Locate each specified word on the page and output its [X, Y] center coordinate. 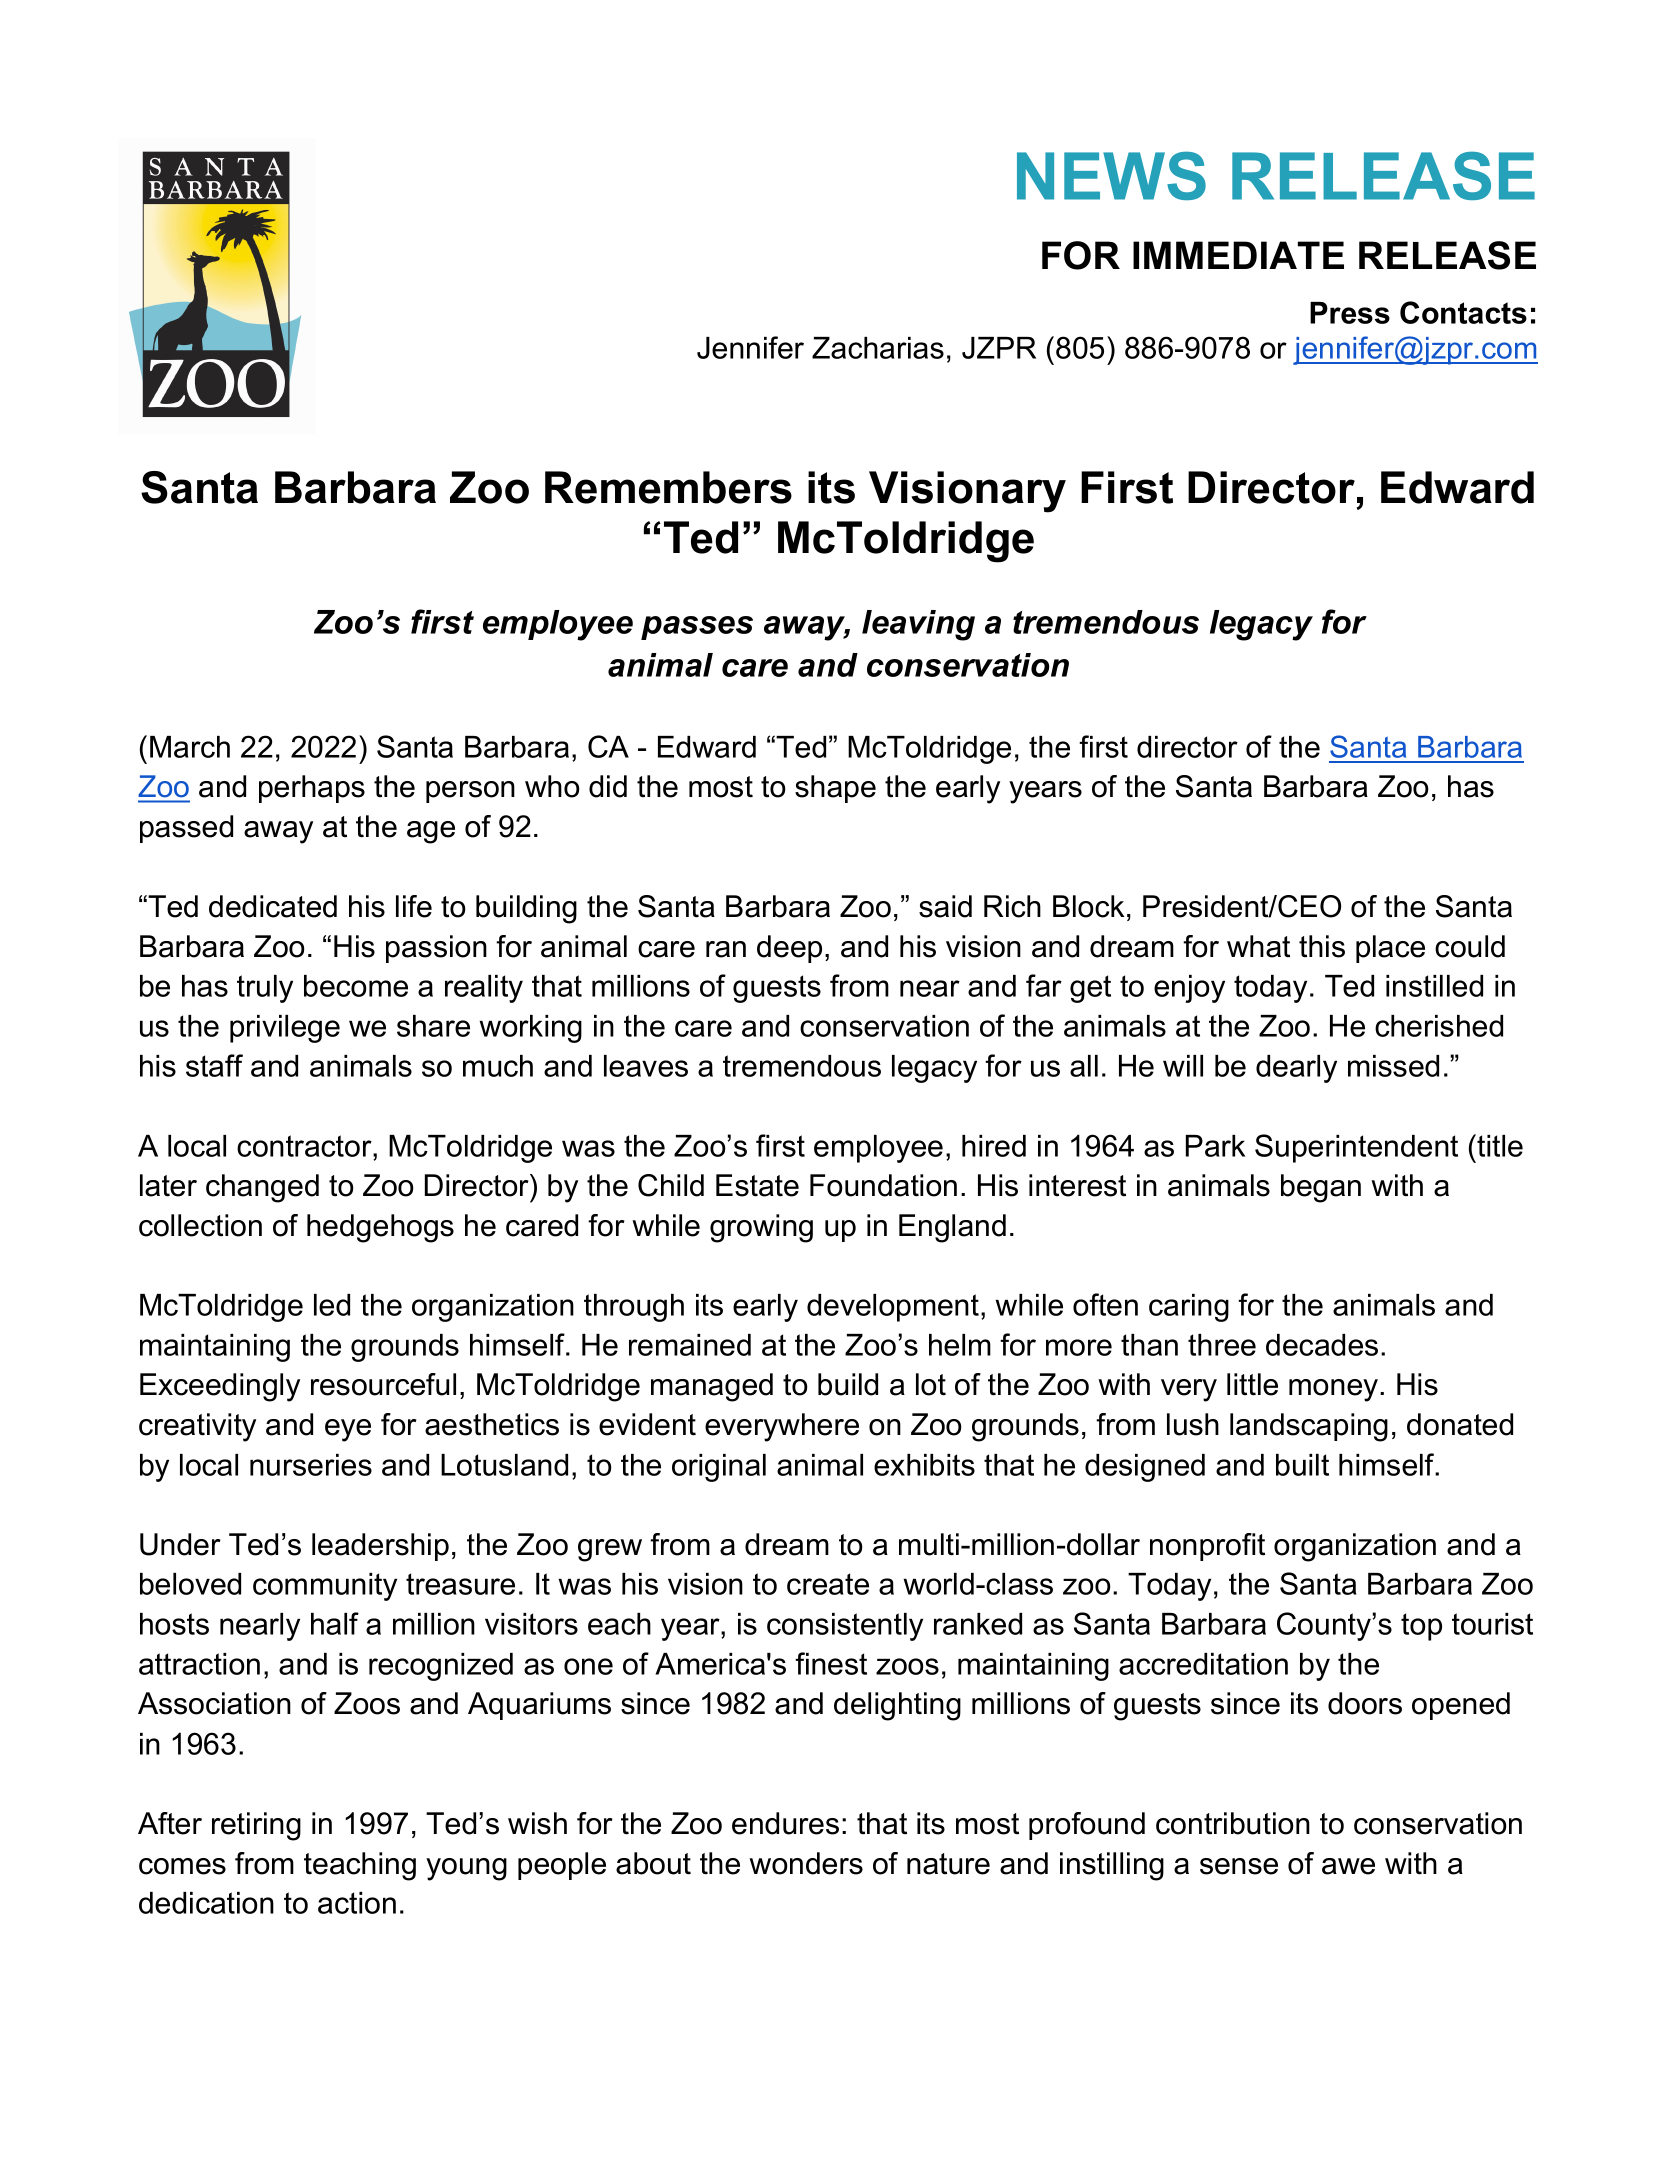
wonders [806, 1863]
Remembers [668, 487]
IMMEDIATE [1238, 255]
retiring [256, 1826]
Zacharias [878, 348]
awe [1348, 1866]
